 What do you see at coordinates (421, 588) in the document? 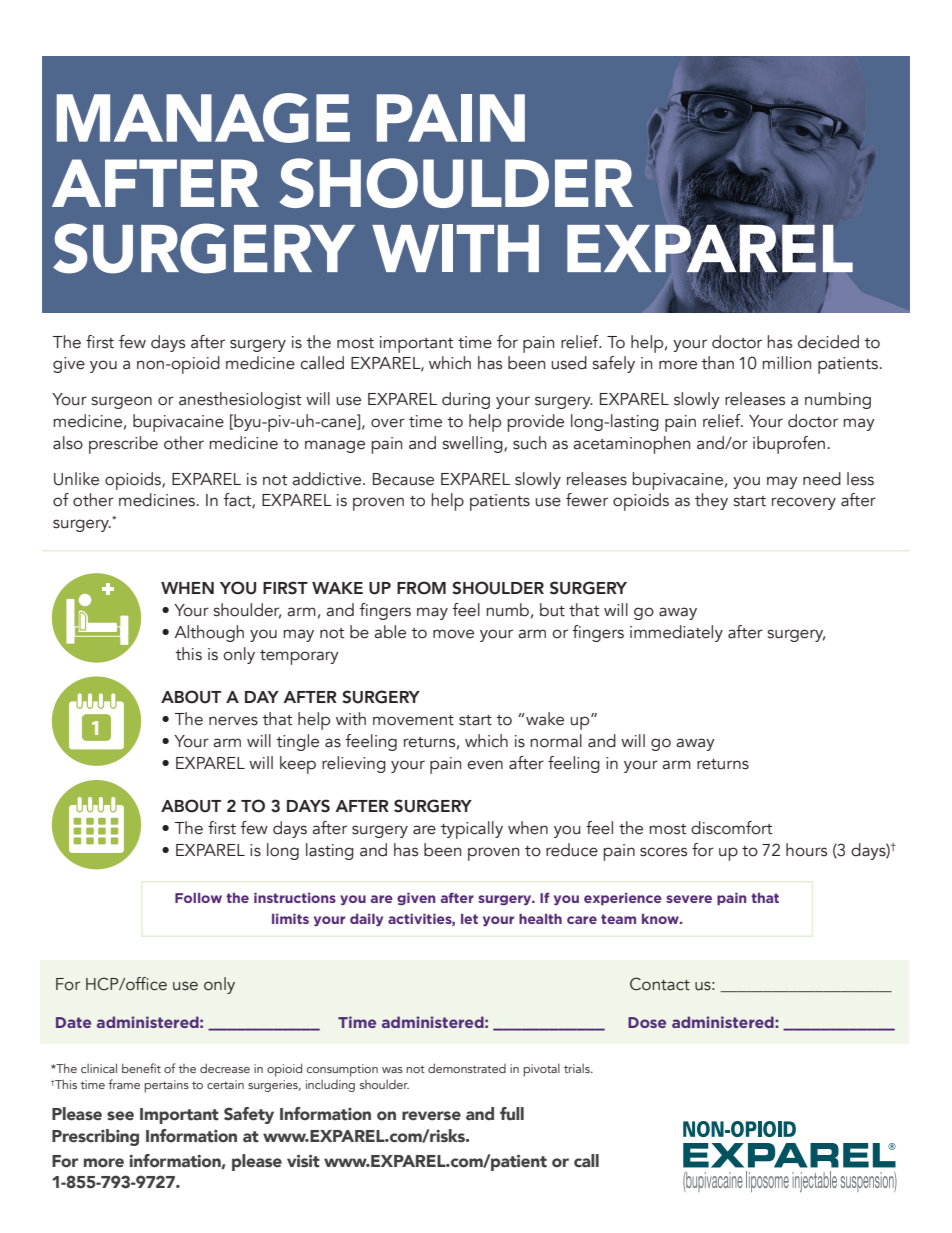
I see `FROM` at bounding box center [421, 588].
